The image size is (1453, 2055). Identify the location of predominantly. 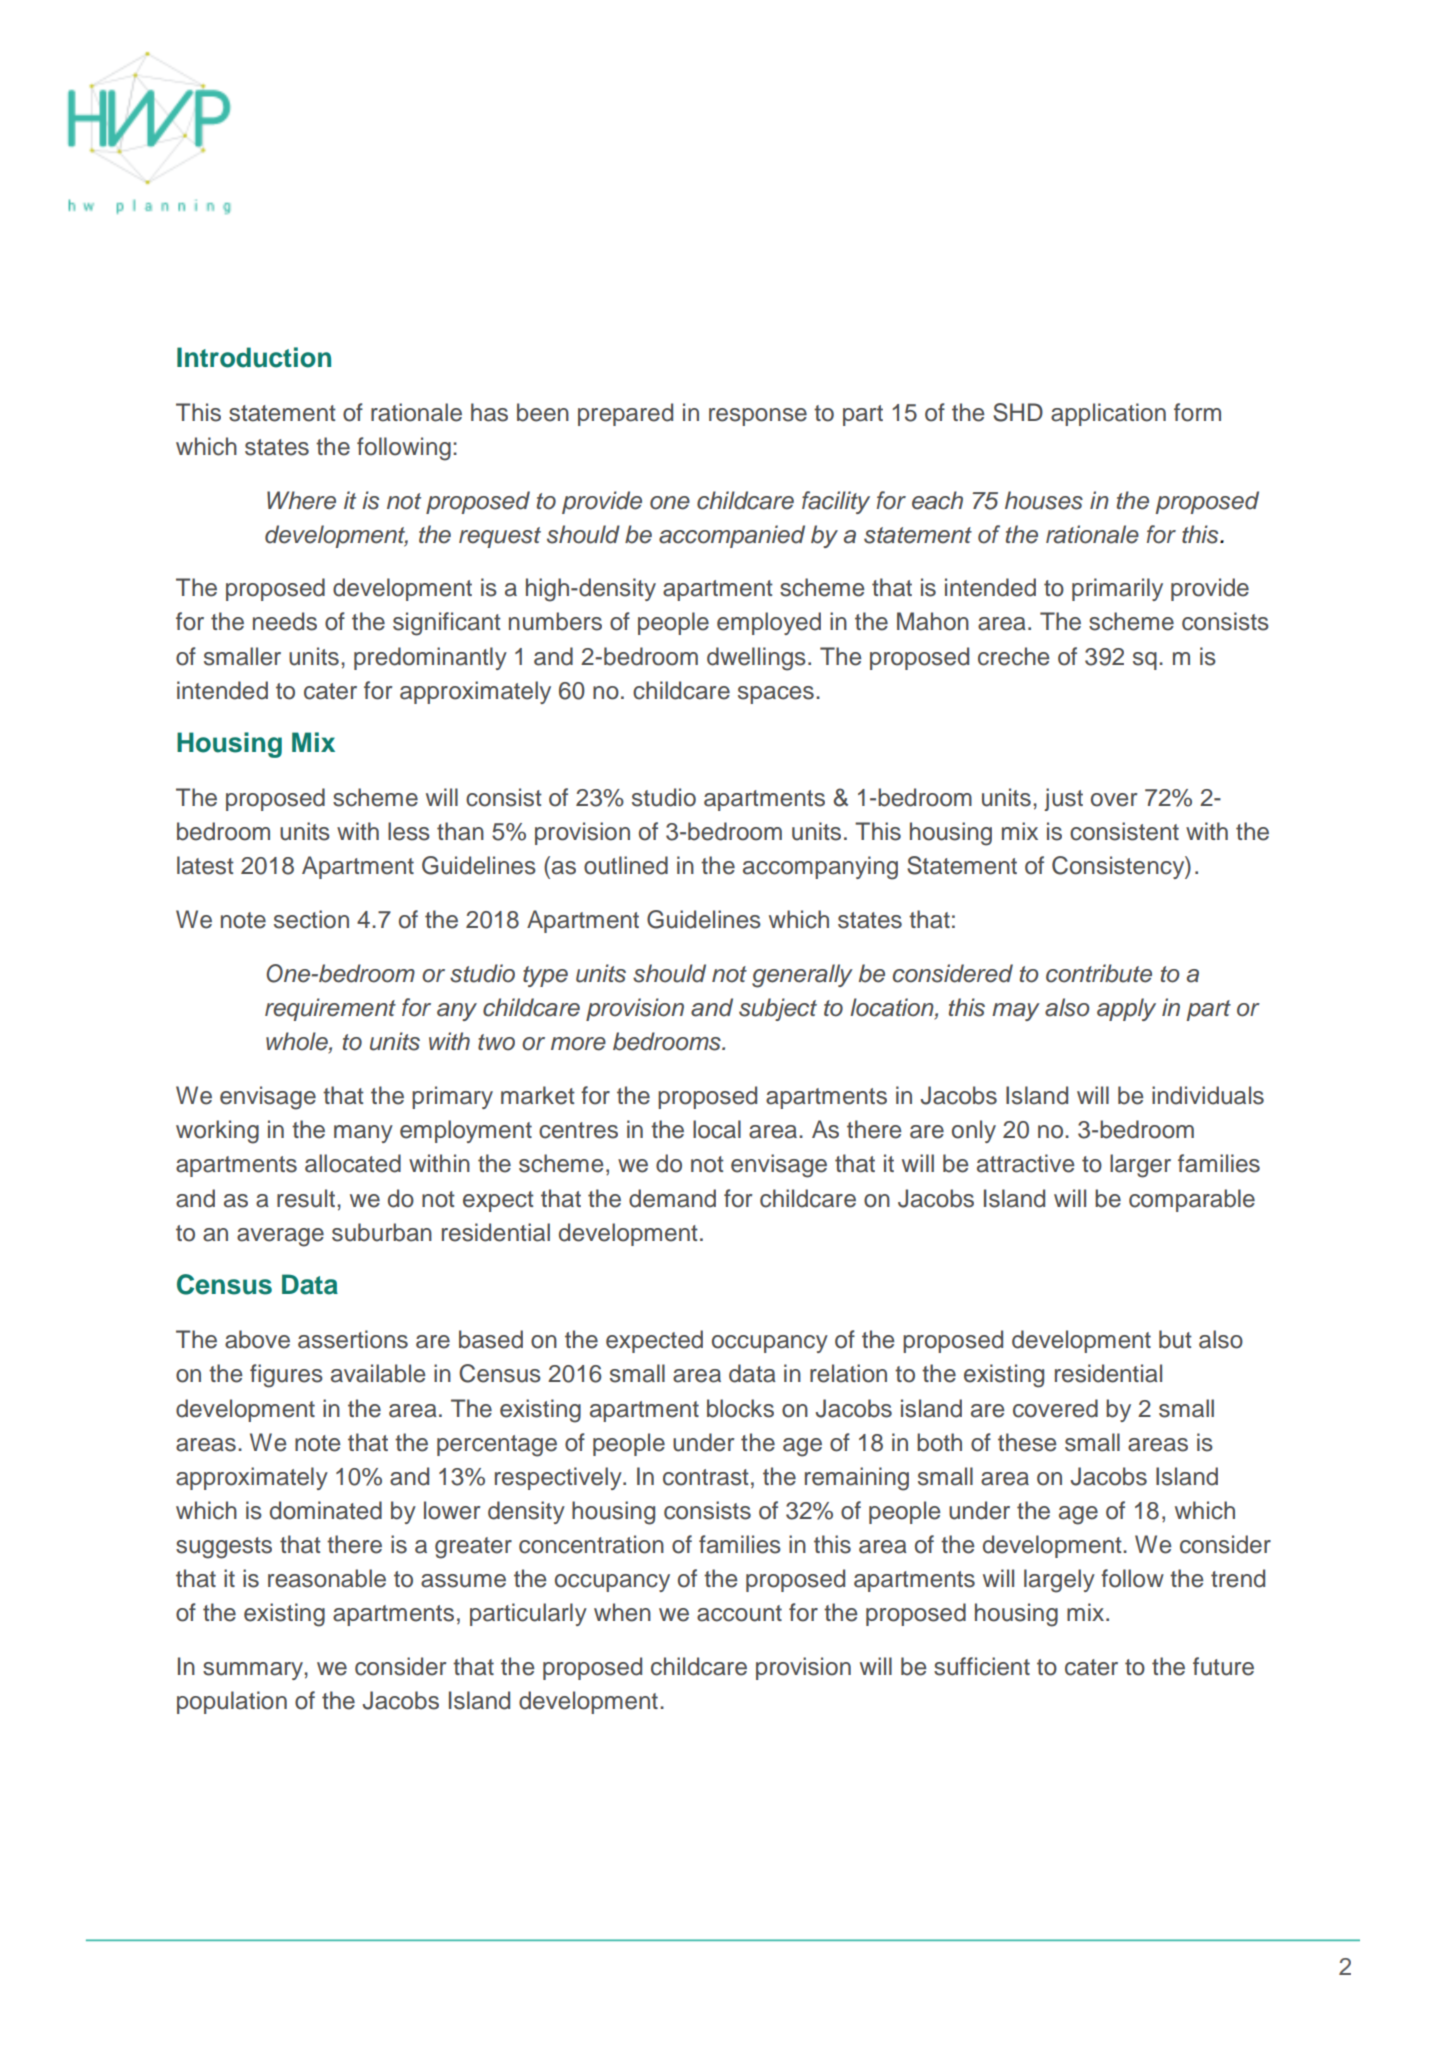
(430, 658).
